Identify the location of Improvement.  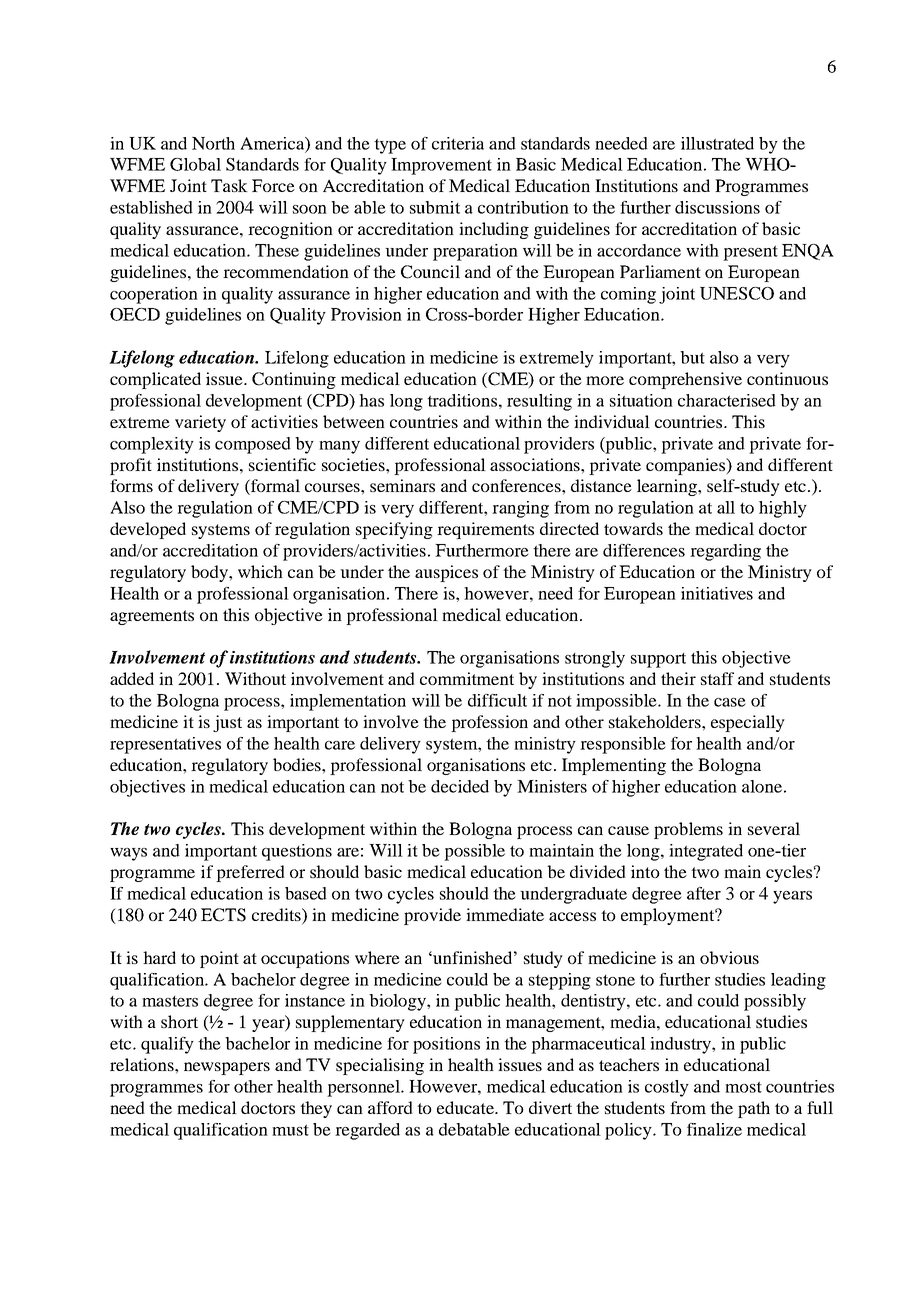
(441, 166).
